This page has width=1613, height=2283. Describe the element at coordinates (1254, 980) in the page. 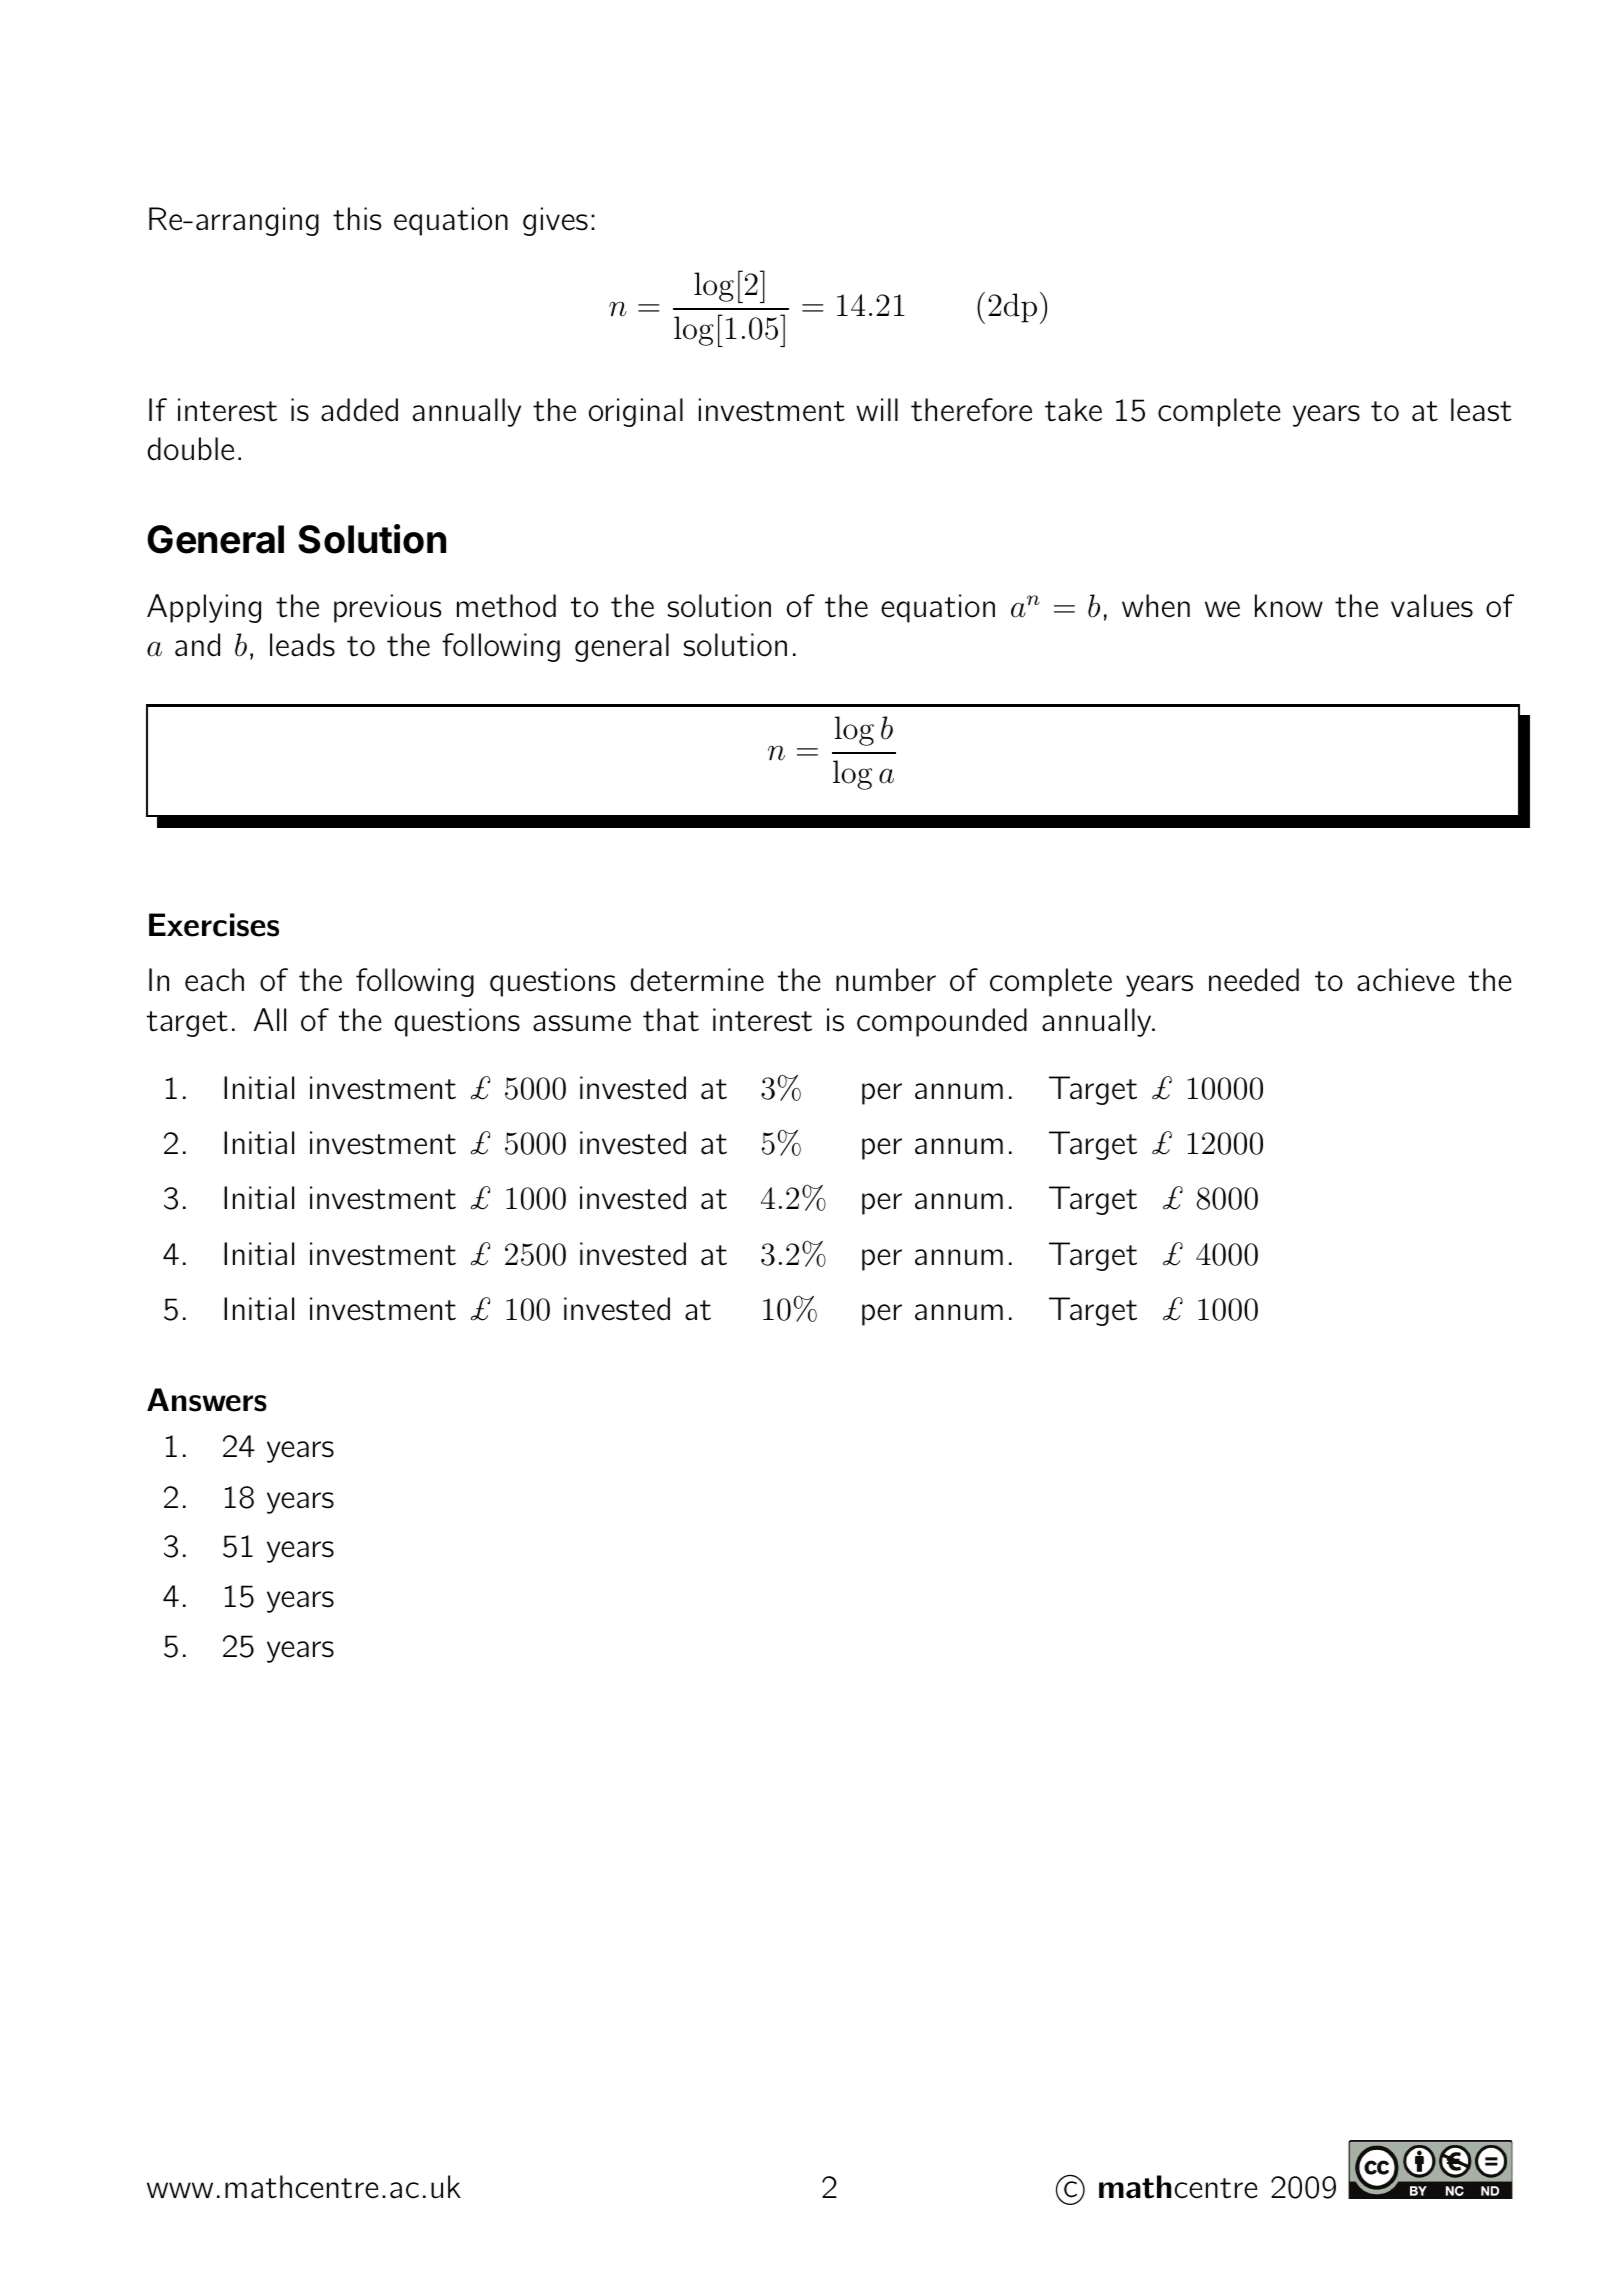

I see `needed` at that location.
